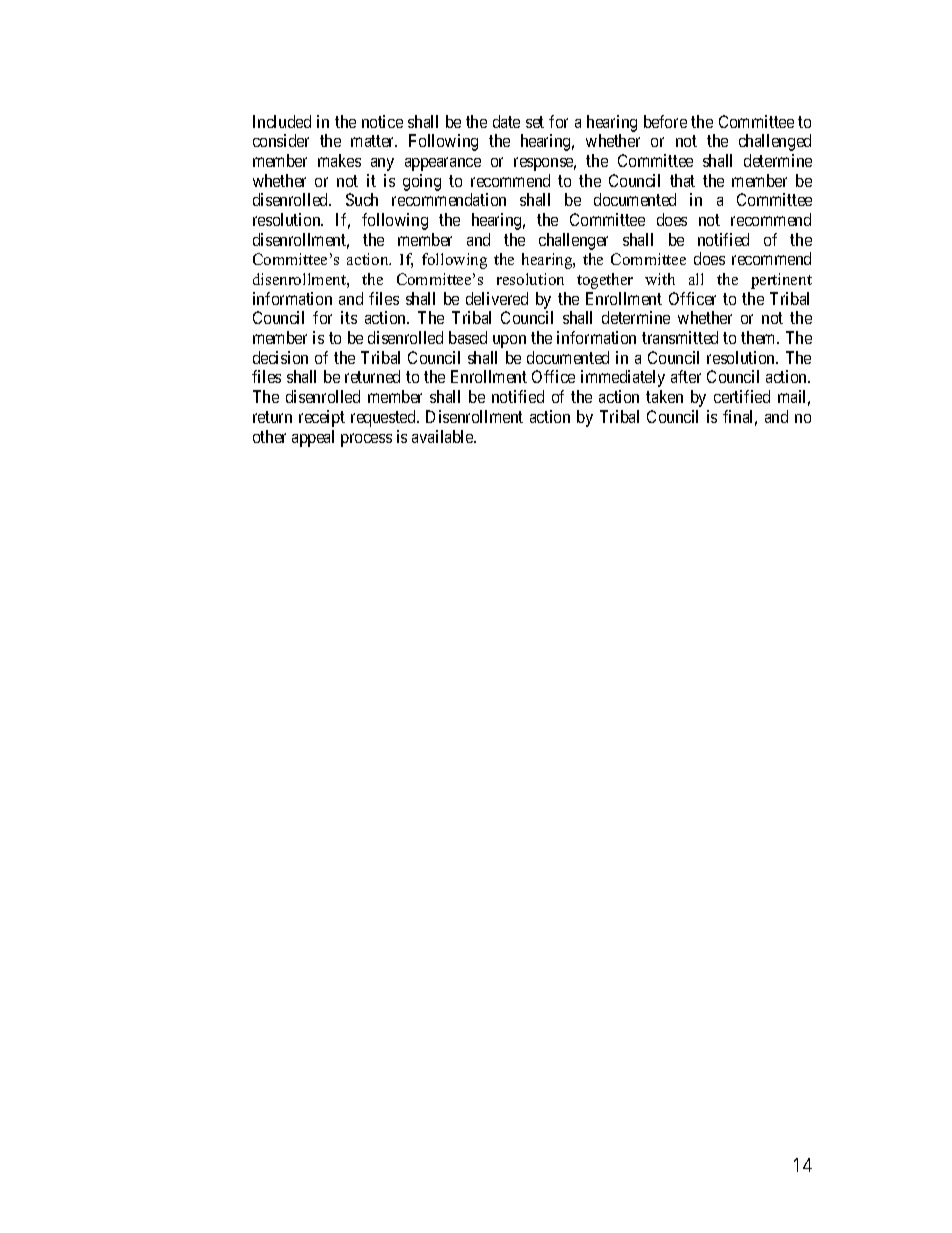 The width and height of the page is (952, 1233). Describe the element at coordinates (313, 438) in the page. I see `appeal` at that location.
